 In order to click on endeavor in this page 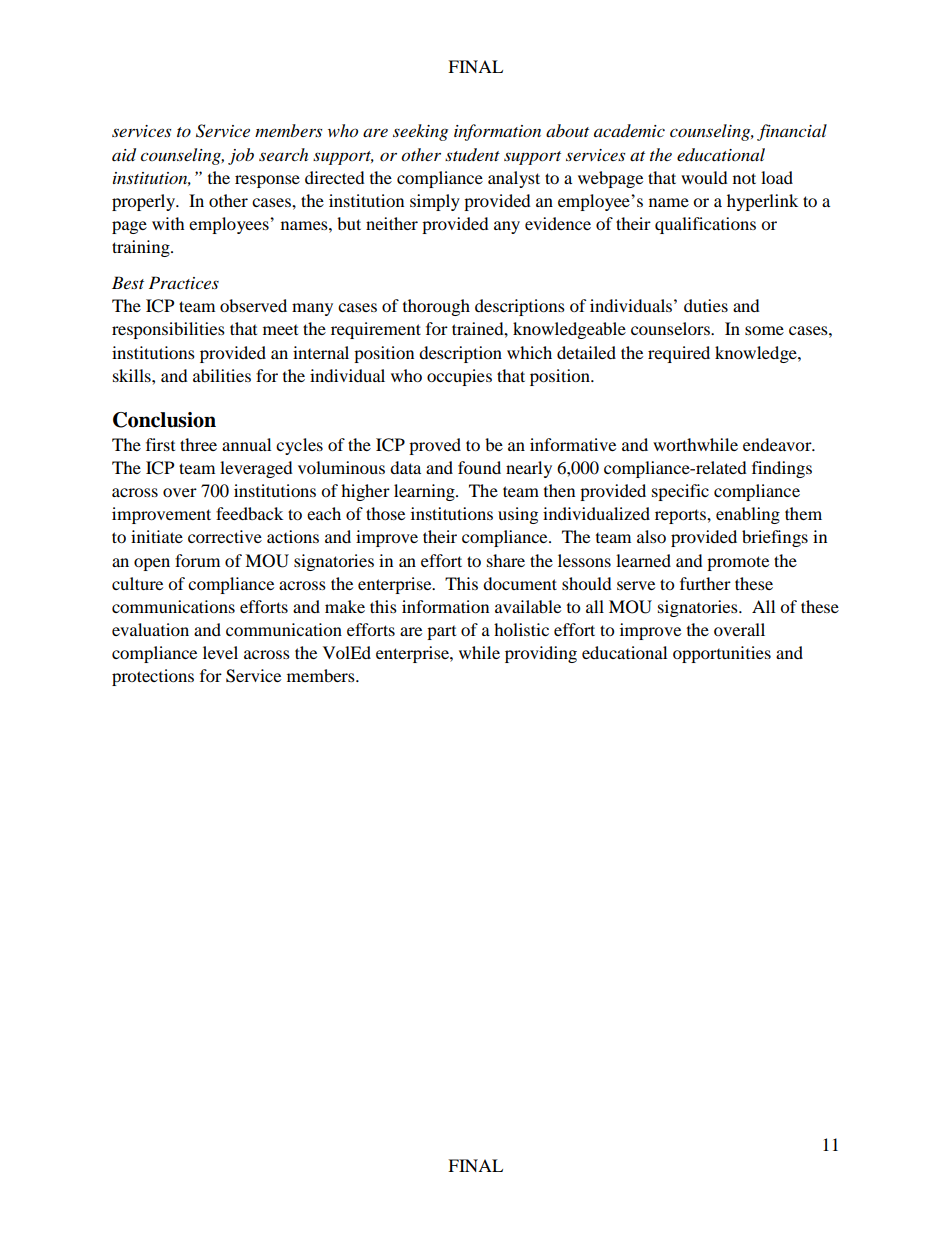, I will do `click(778, 444)`.
